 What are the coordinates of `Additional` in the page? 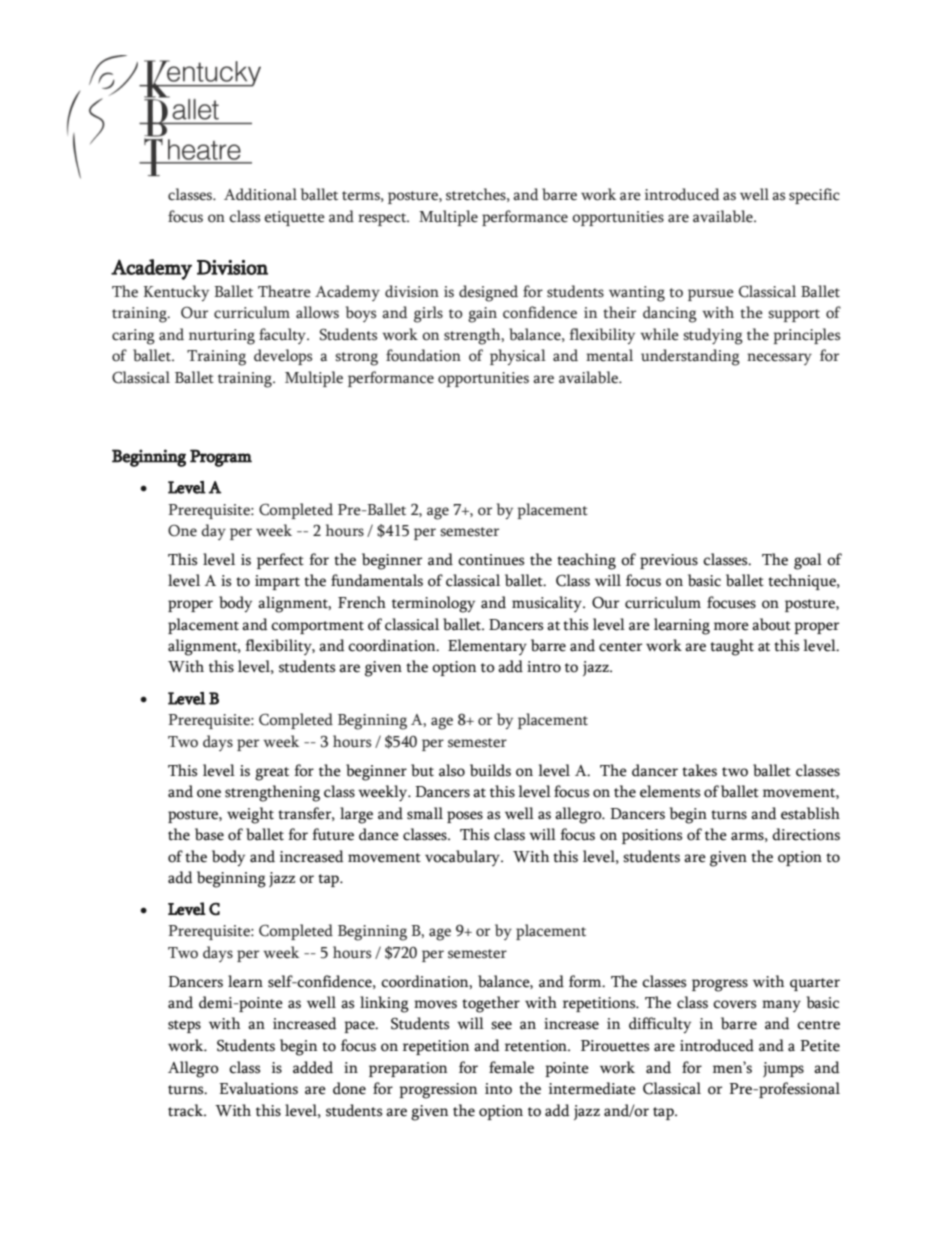 It's located at (260, 194).
